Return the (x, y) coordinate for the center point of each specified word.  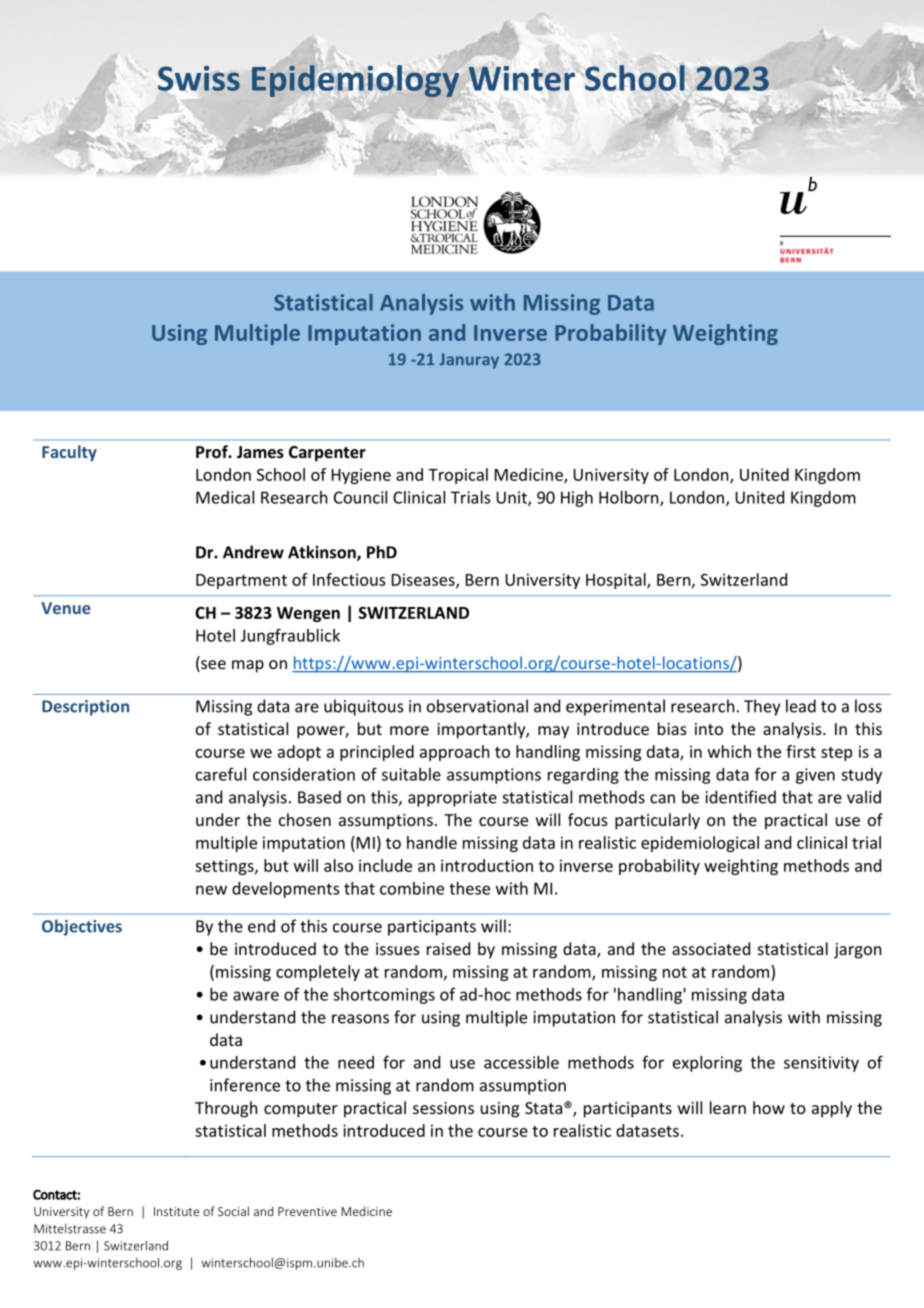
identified (740, 797)
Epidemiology (355, 81)
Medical (225, 497)
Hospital (617, 581)
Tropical (458, 476)
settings (225, 867)
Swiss (199, 78)
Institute (176, 1211)
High (577, 499)
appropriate (452, 799)
